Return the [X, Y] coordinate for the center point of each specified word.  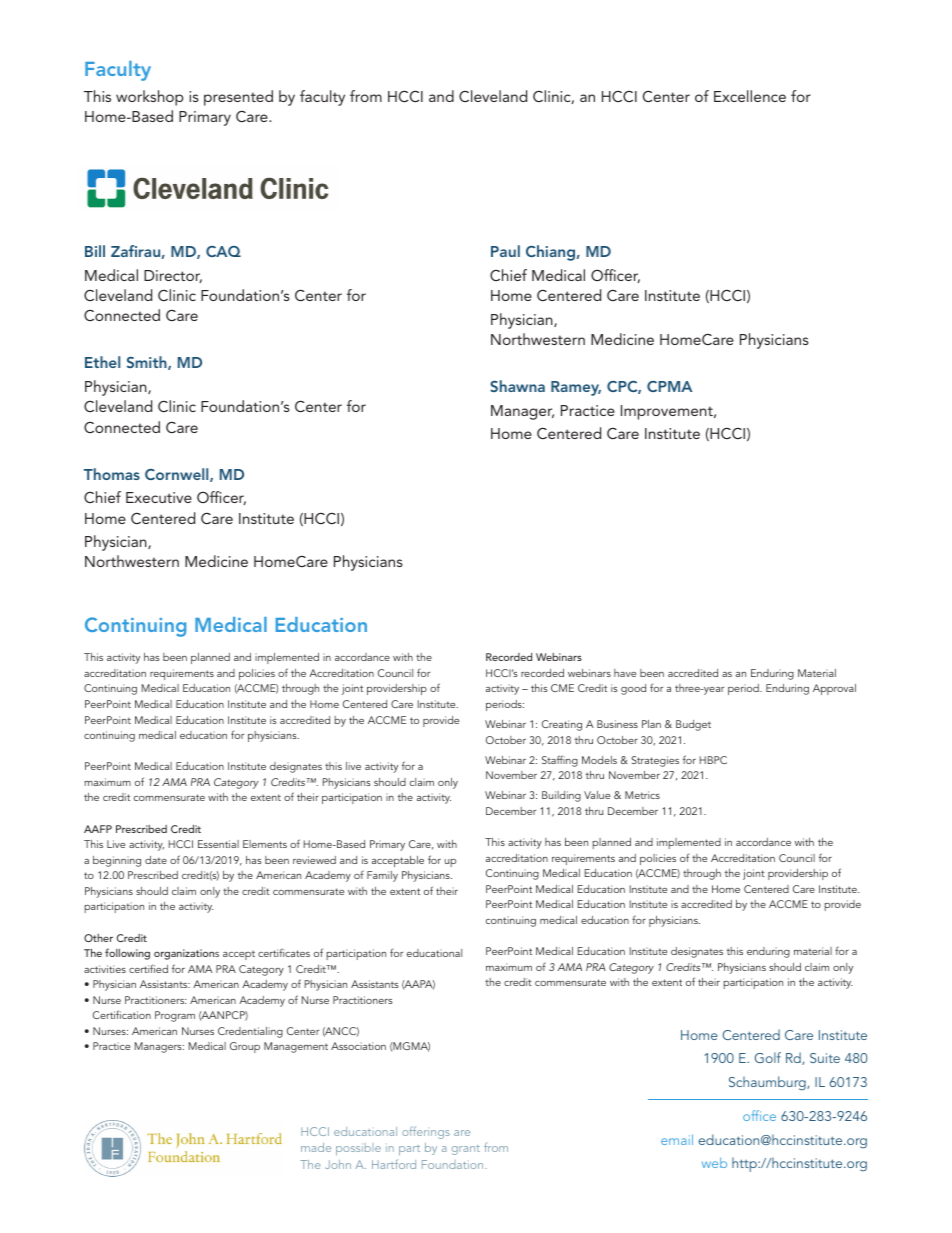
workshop [150, 98]
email [677, 1139]
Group [245, 1047]
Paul [505, 251]
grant [466, 1150]
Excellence [750, 96]
